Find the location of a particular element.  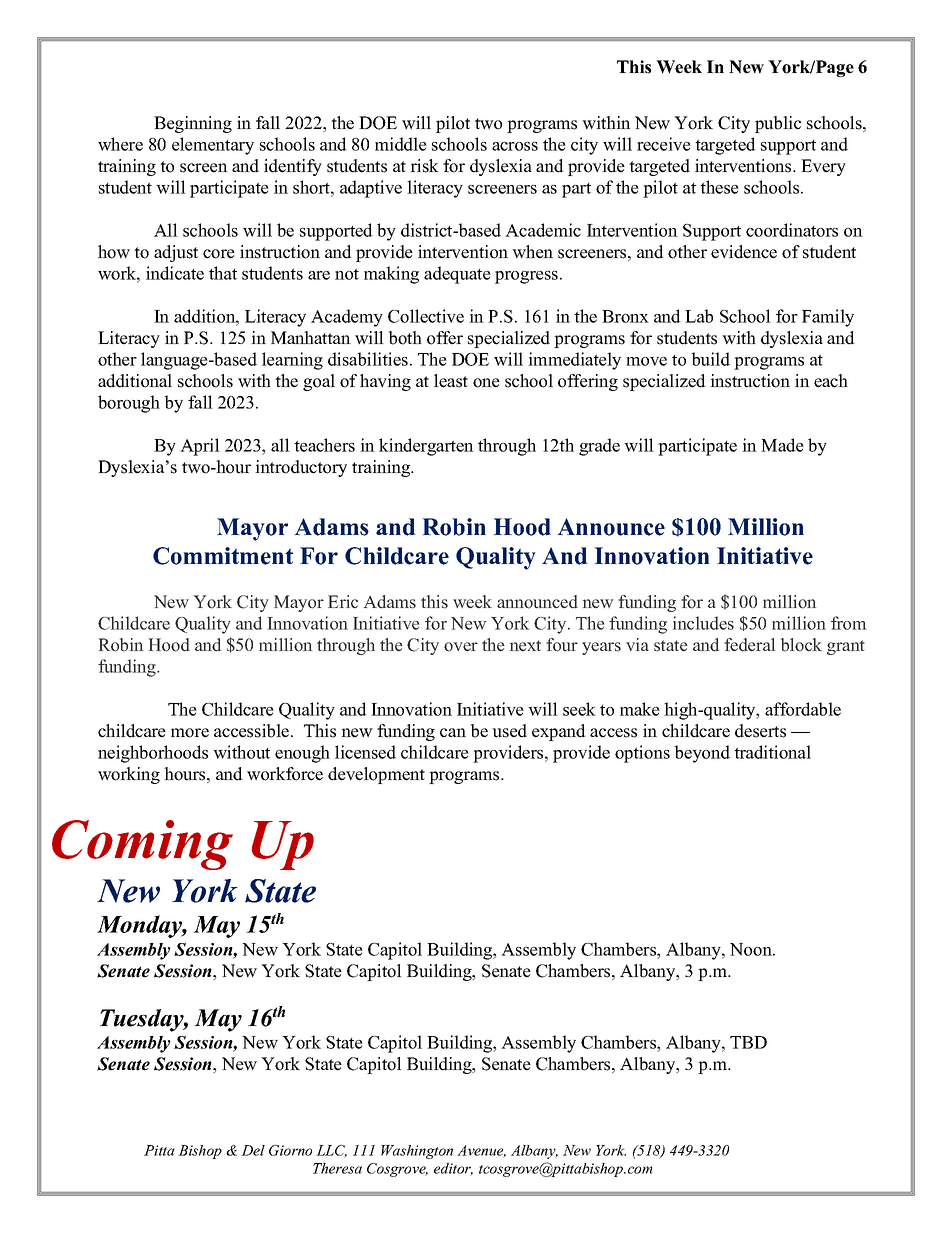

Avenue is located at coordinates (481, 1151).
